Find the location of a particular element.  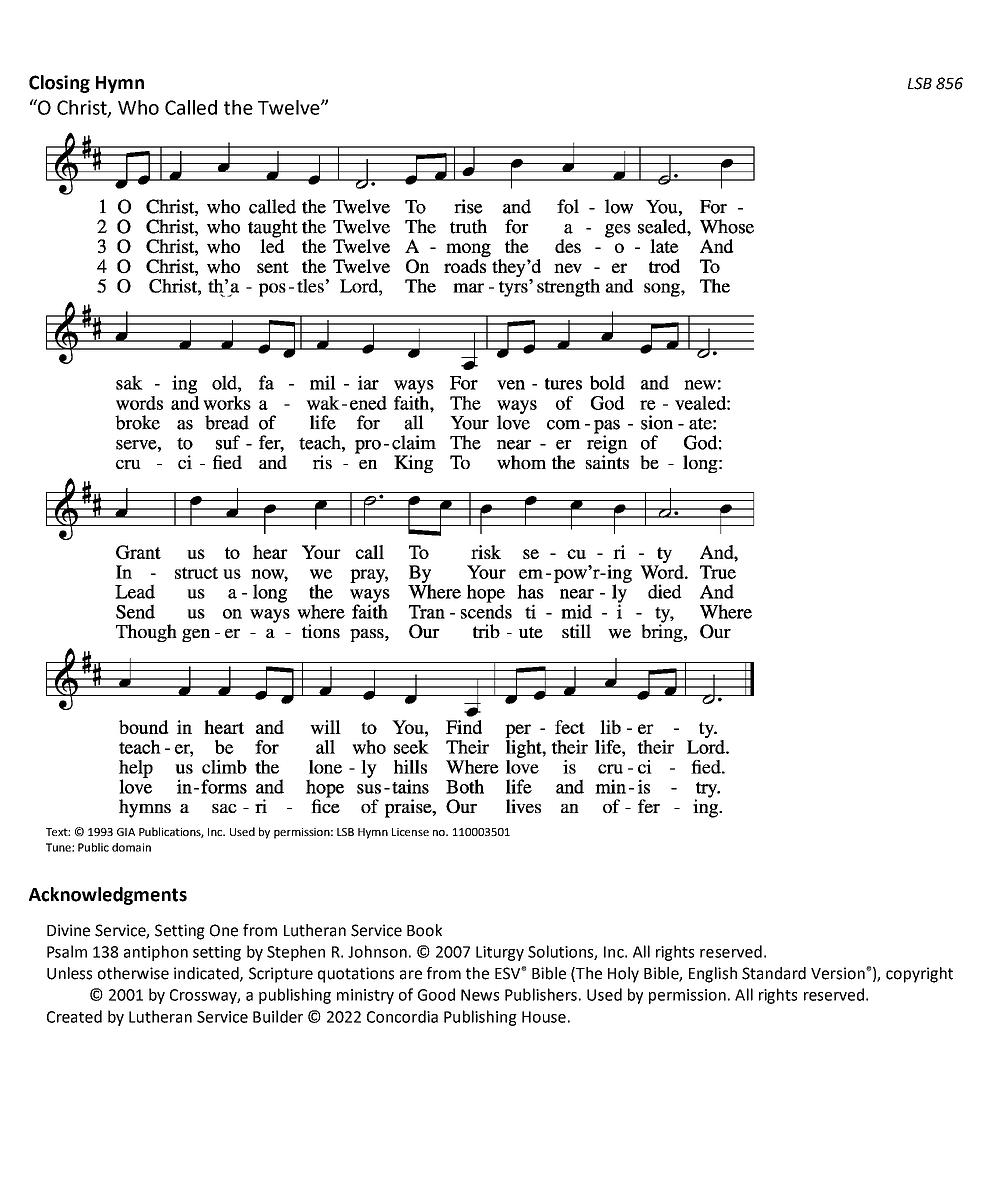

otherwise is located at coordinates (133, 973).
